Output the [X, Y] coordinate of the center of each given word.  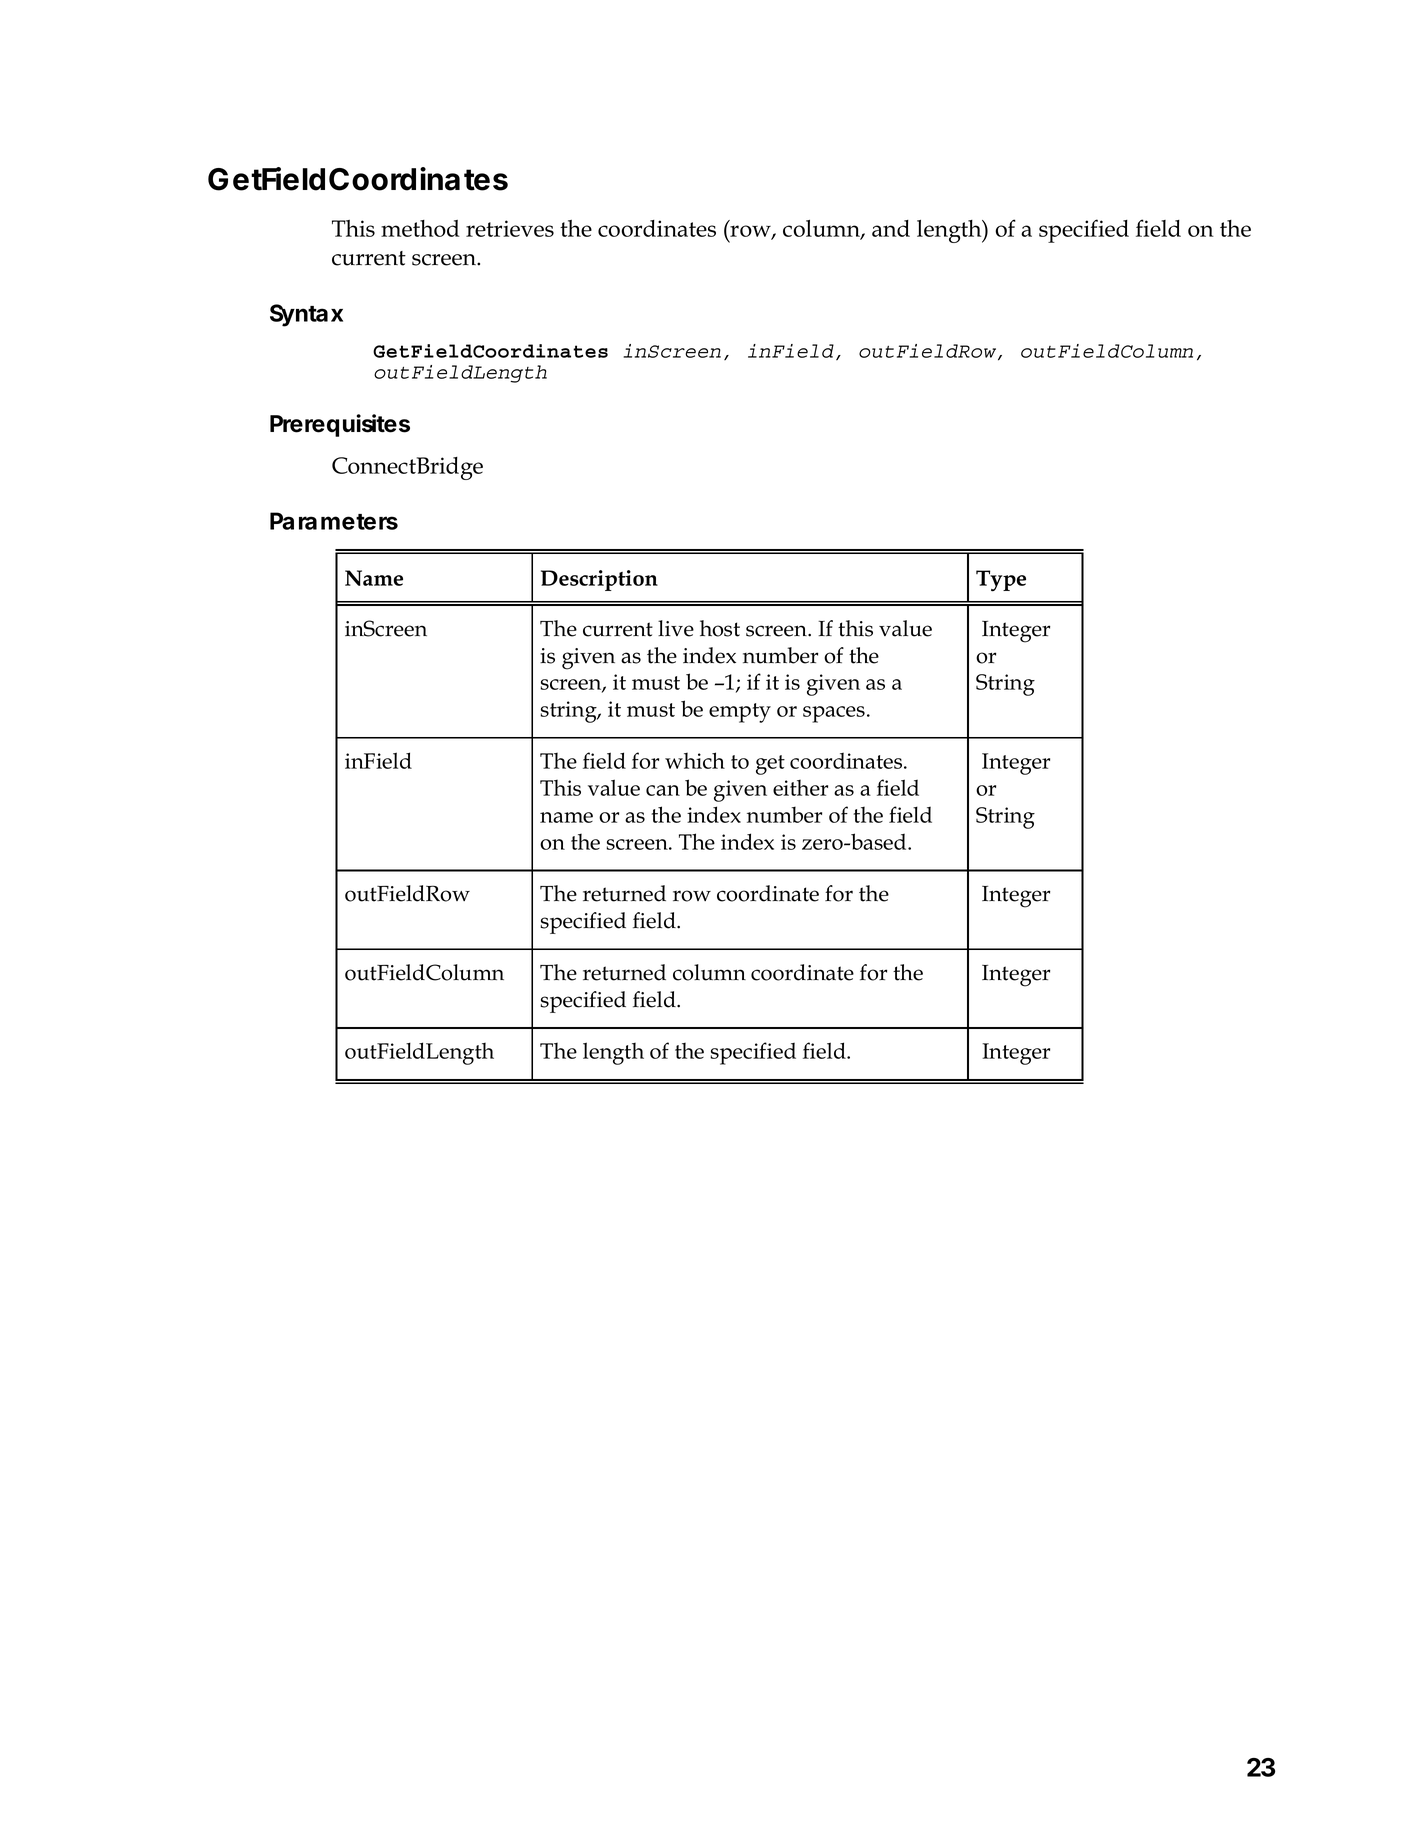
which [695, 760]
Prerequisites [340, 425]
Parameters [334, 521]
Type [1001, 581]
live [676, 628]
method [420, 228]
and [891, 228]
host [720, 628]
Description [599, 580]
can [663, 790]
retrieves [510, 228]
